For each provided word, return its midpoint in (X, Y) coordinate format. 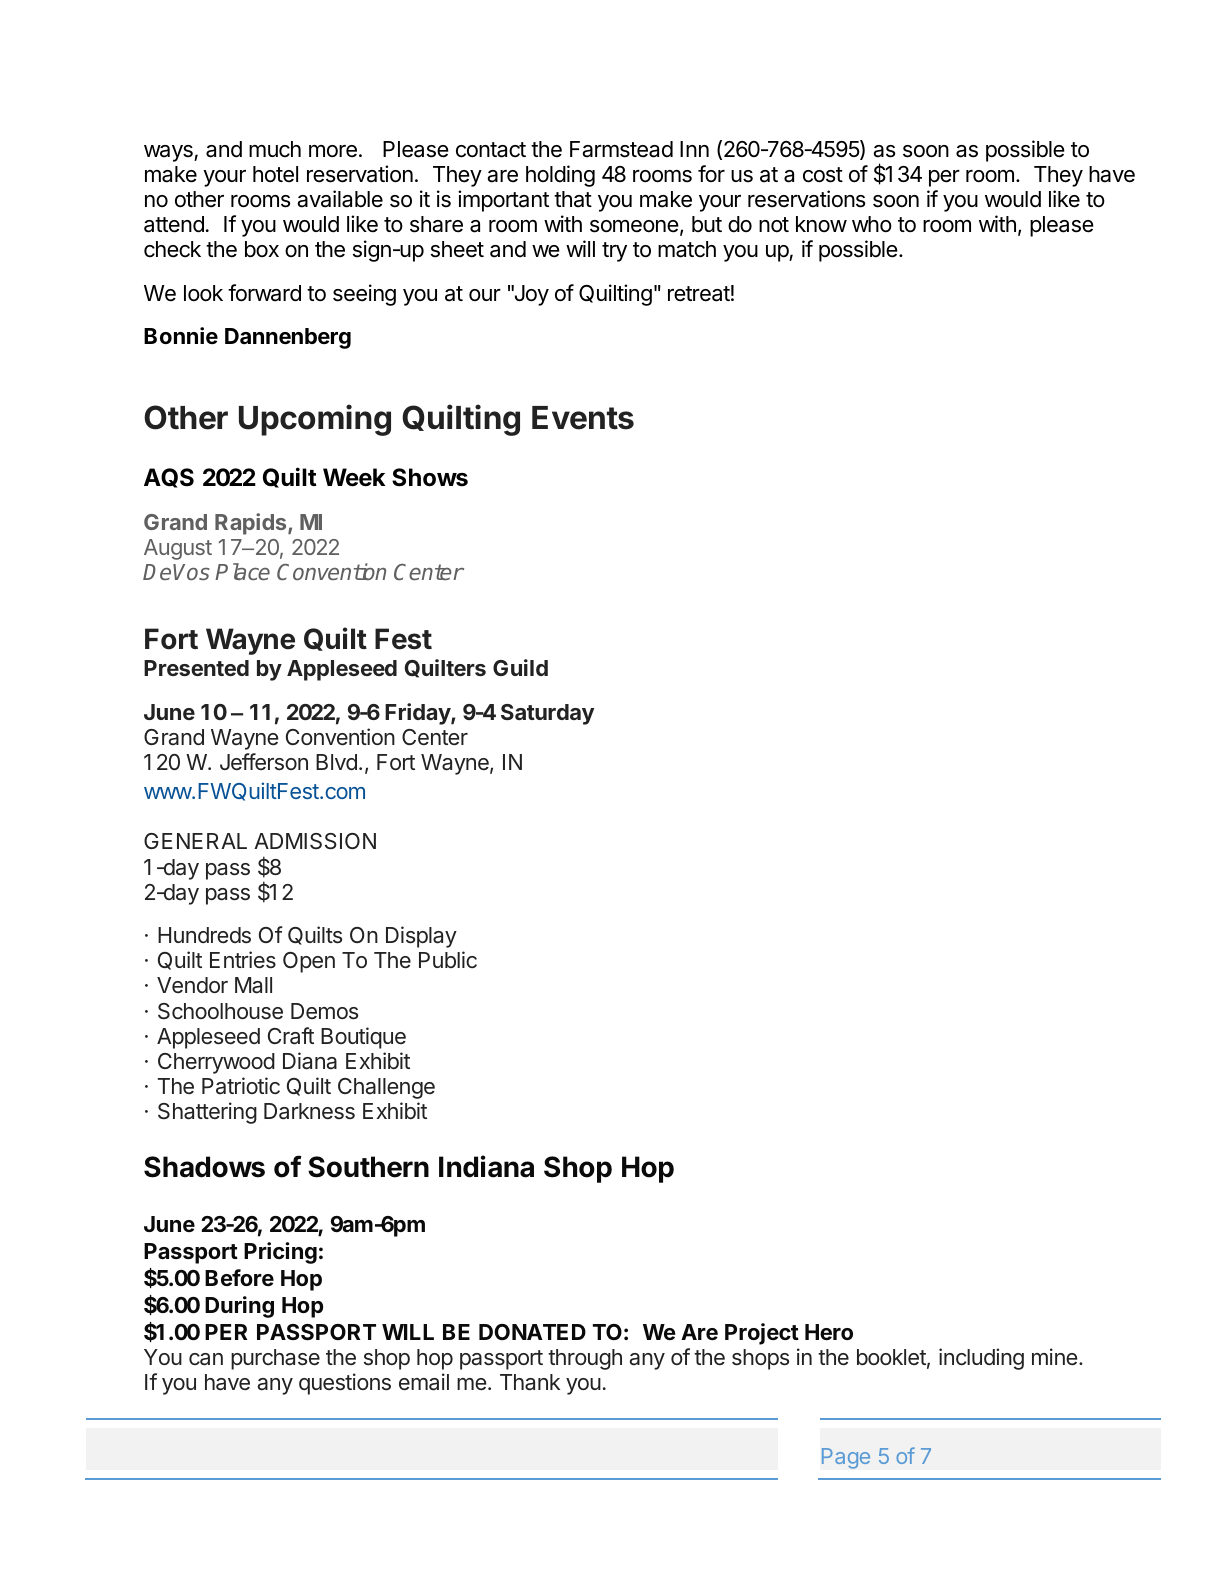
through (585, 1359)
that (573, 199)
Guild (520, 667)
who (872, 224)
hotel (275, 174)
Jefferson (264, 762)
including (981, 1359)
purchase (275, 1359)
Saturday (547, 714)
